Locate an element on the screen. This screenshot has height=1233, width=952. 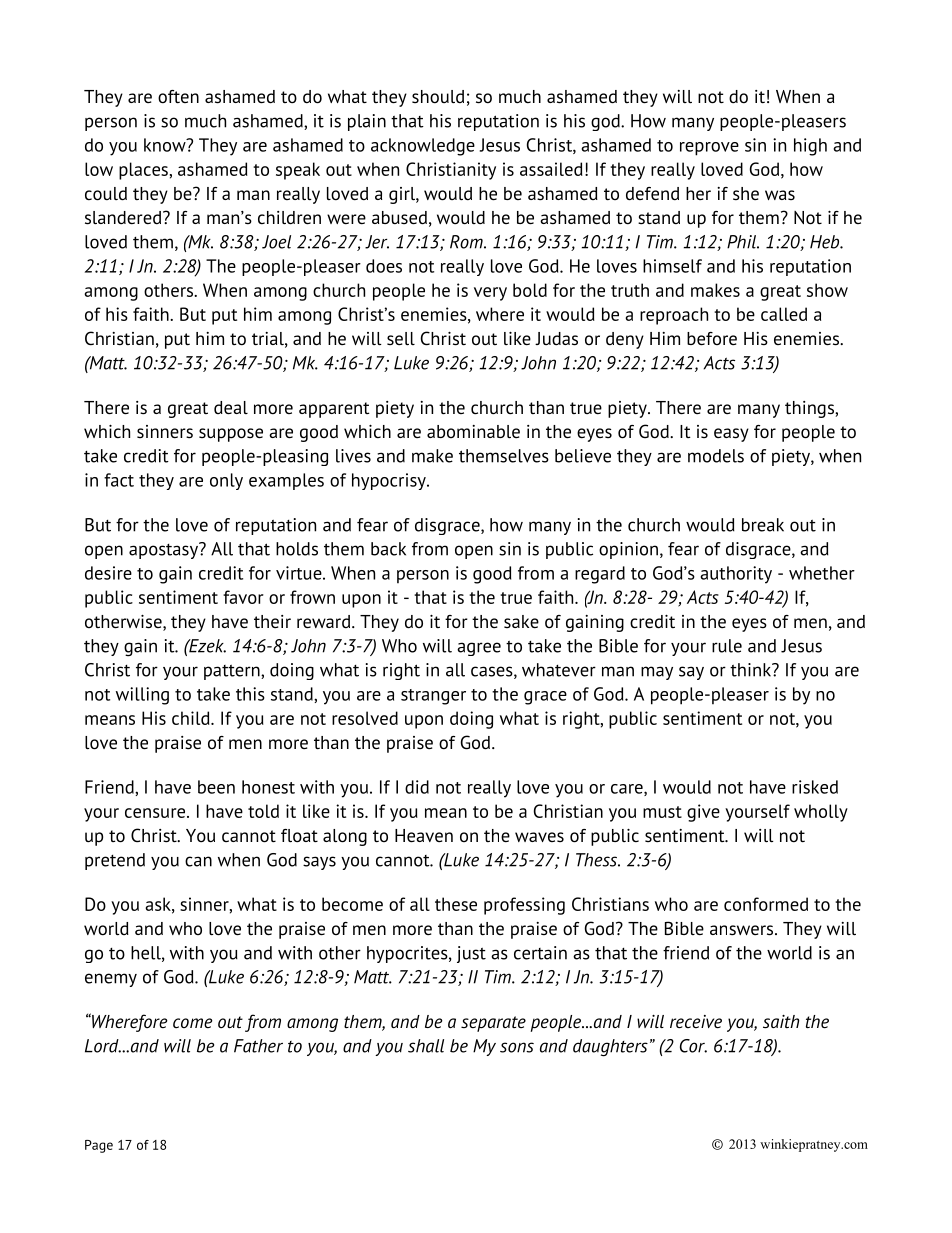
should is located at coordinates (438, 97).
